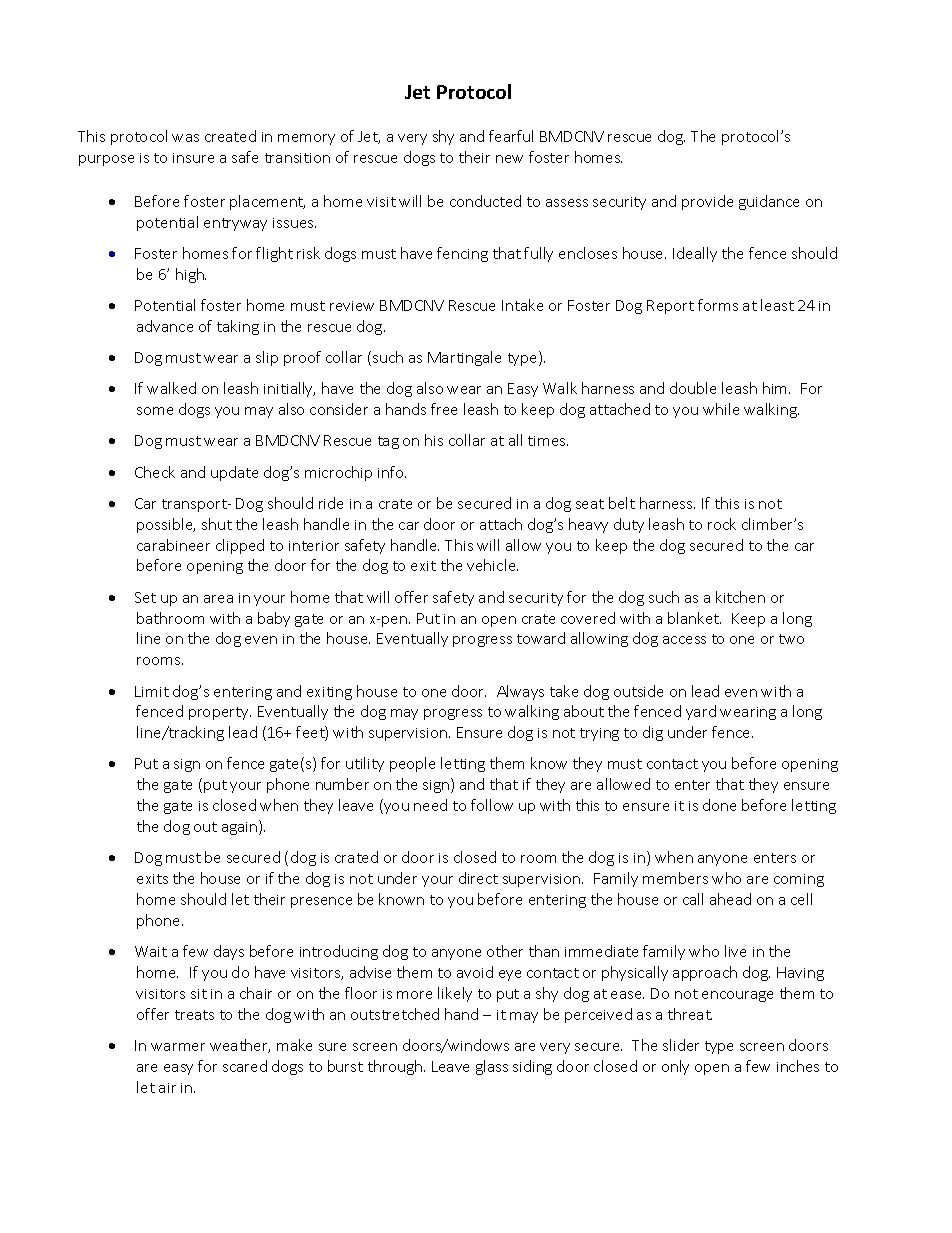 The image size is (952, 1233). Describe the element at coordinates (220, 713) in the page. I see `property` at that location.
